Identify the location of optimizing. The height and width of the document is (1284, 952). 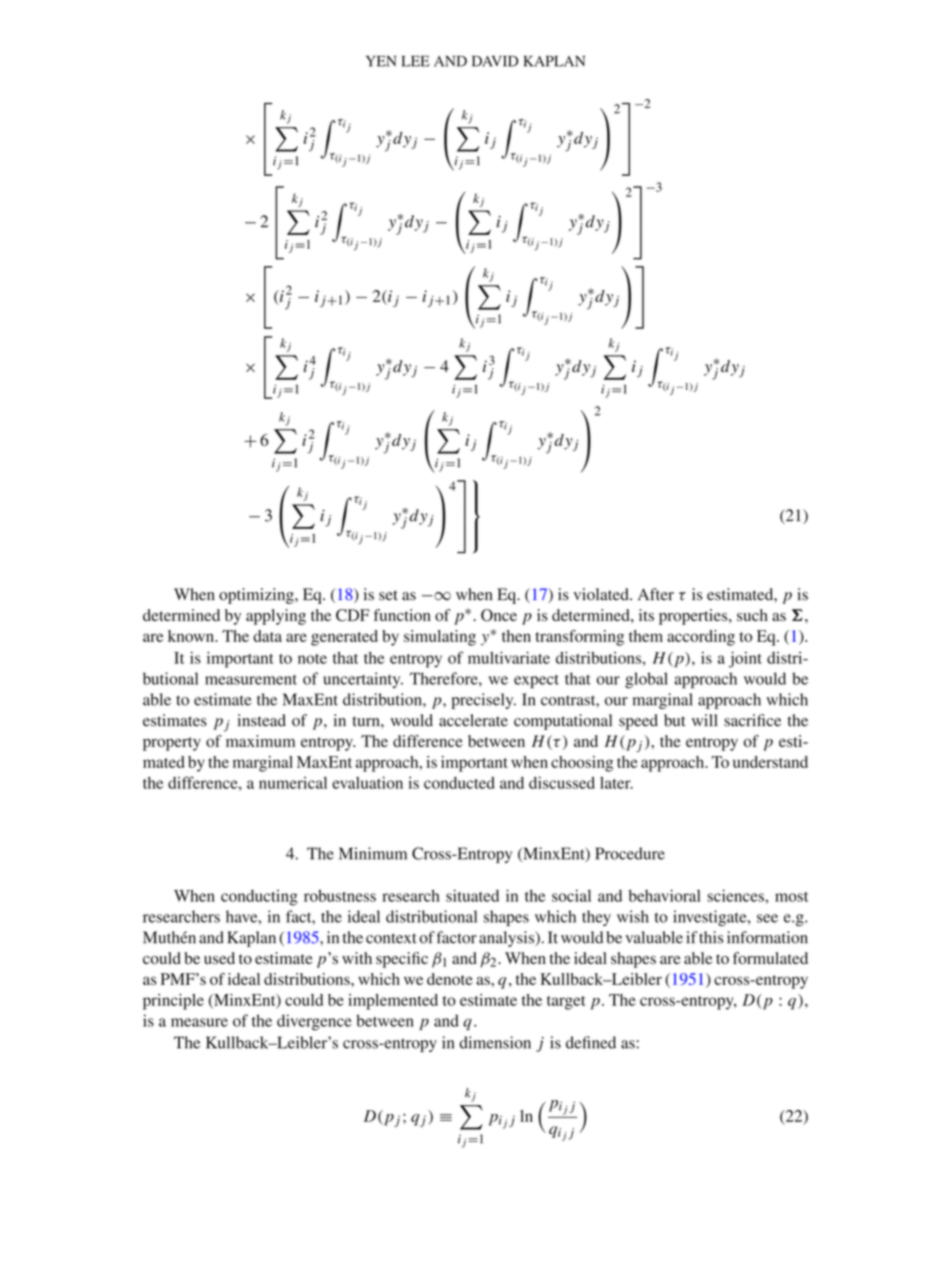
(257, 596).
